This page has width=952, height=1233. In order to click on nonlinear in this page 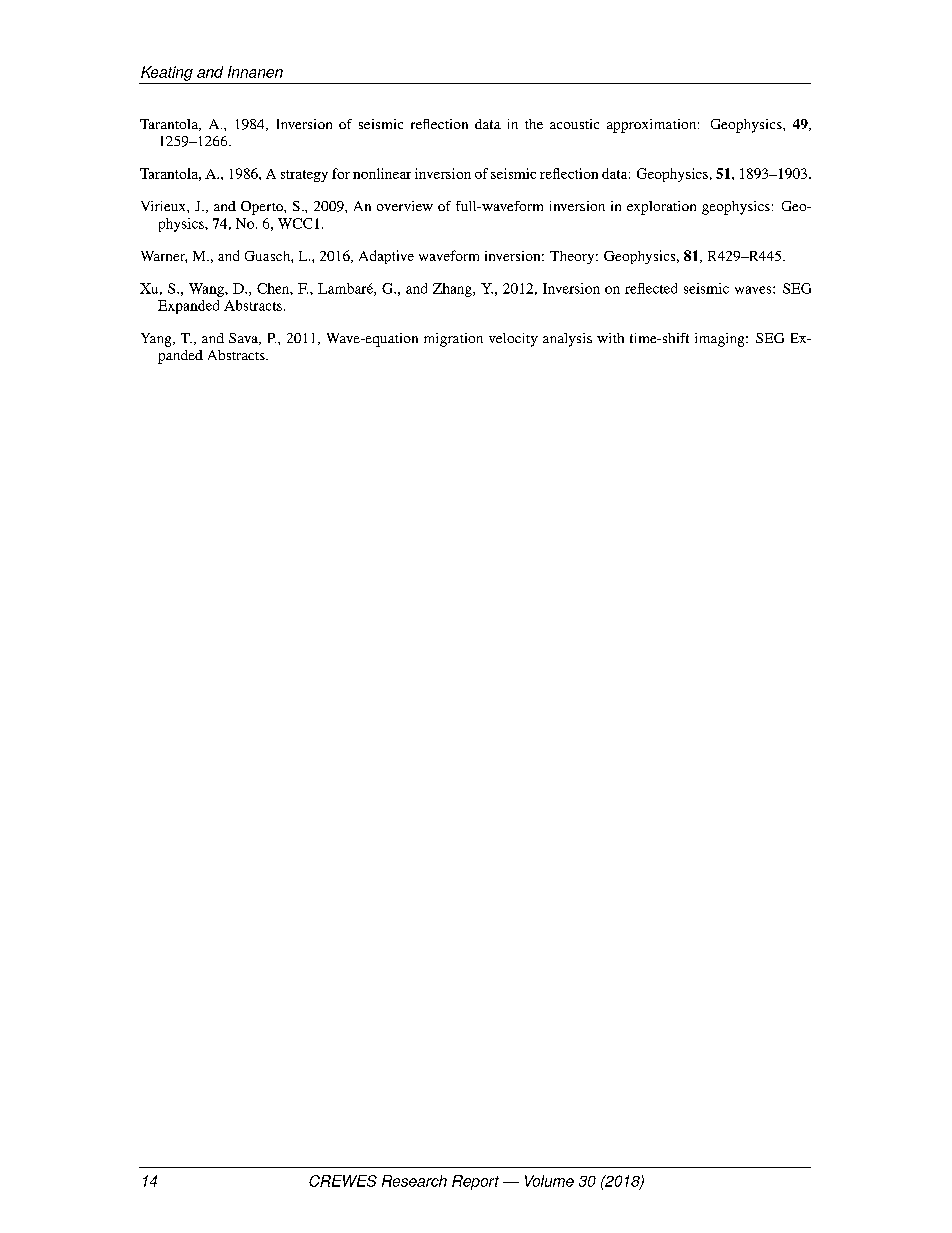, I will do `click(382, 173)`.
